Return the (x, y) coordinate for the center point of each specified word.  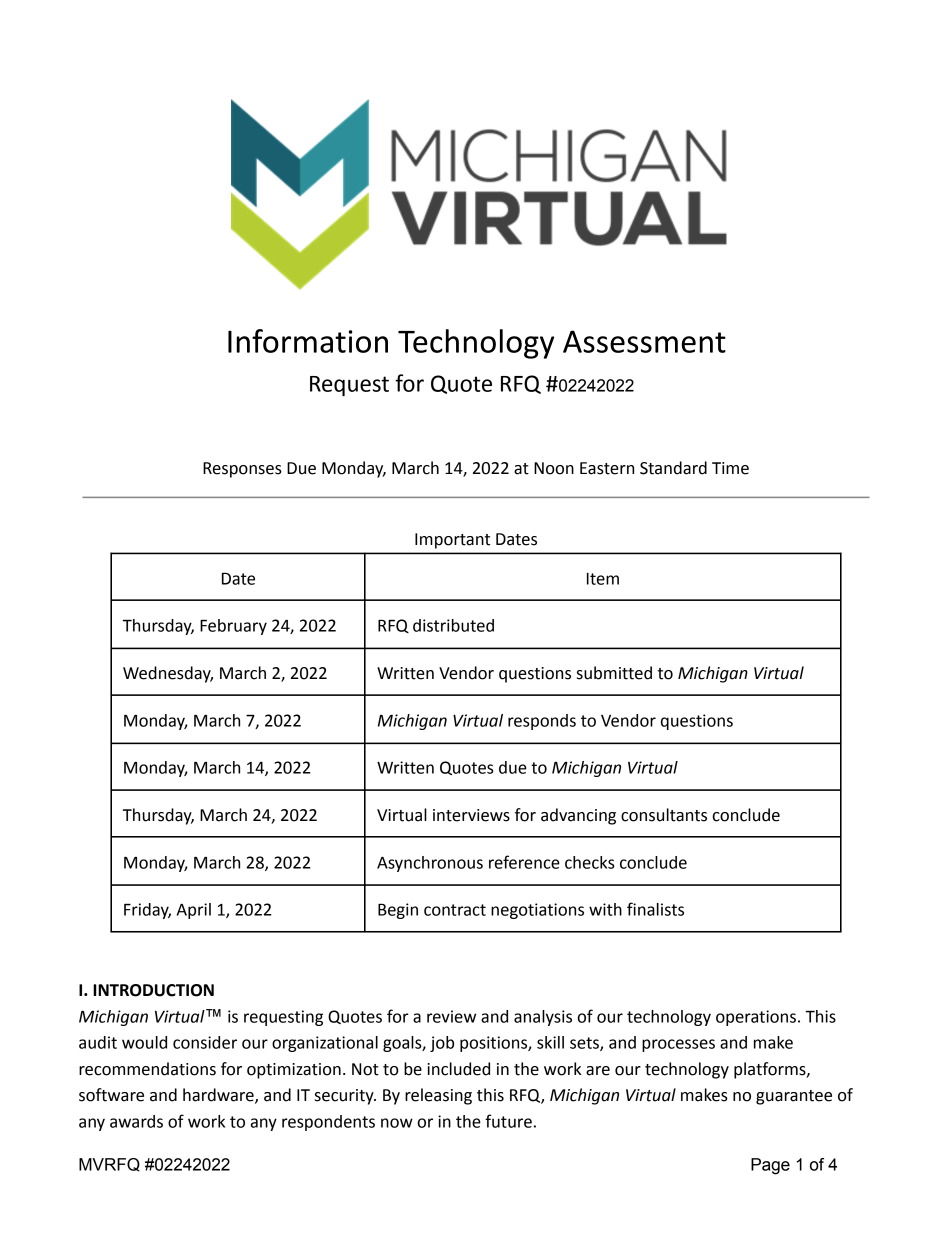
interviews (471, 815)
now (397, 1123)
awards (136, 1121)
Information (308, 341)
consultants (664, 815)
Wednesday (168, 674)
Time (730, 468)
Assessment (644, 341)
